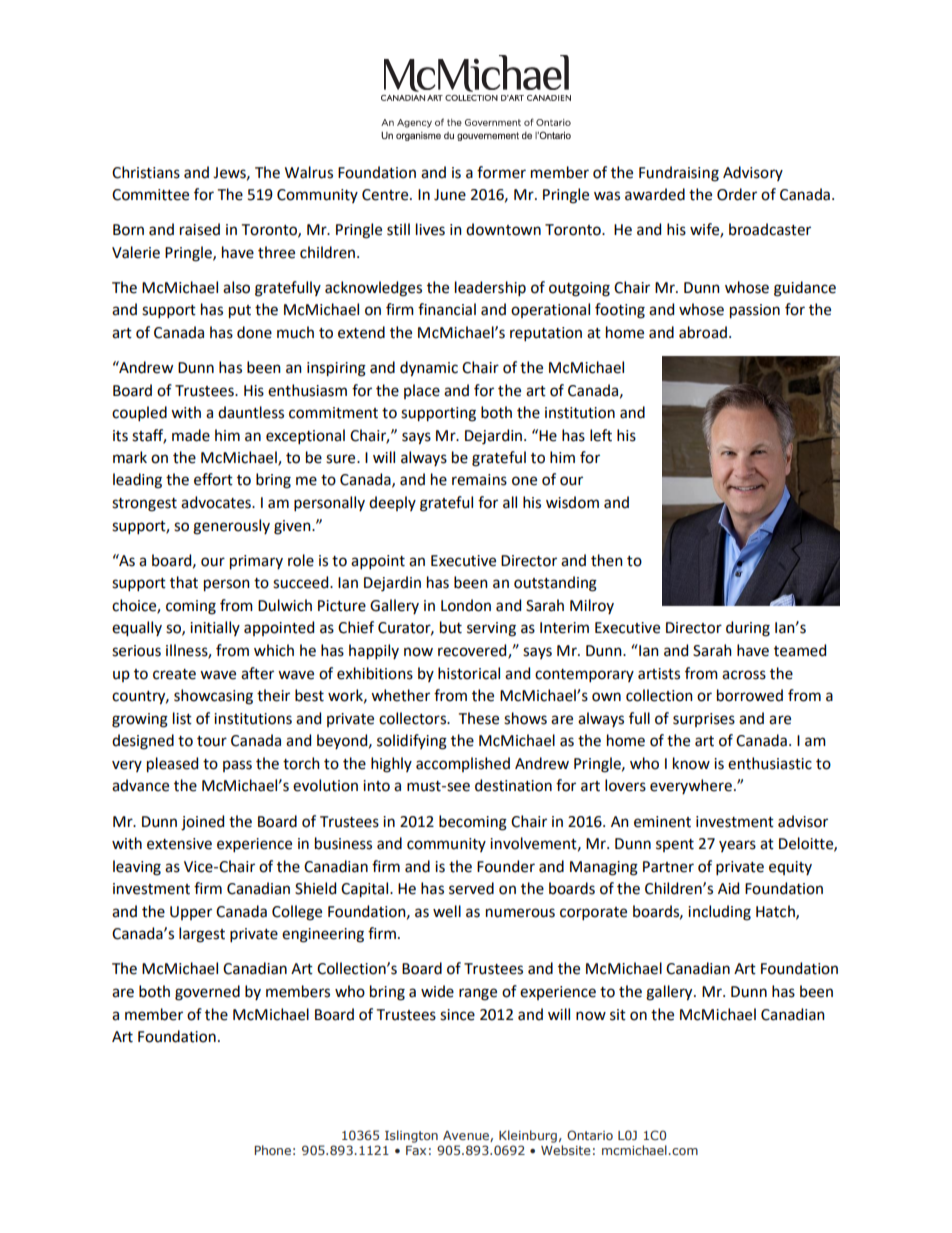 This page has width=952, height=1233. Describe the element at coordinates (728, 888) in the page. I see `Aid` at that location.
